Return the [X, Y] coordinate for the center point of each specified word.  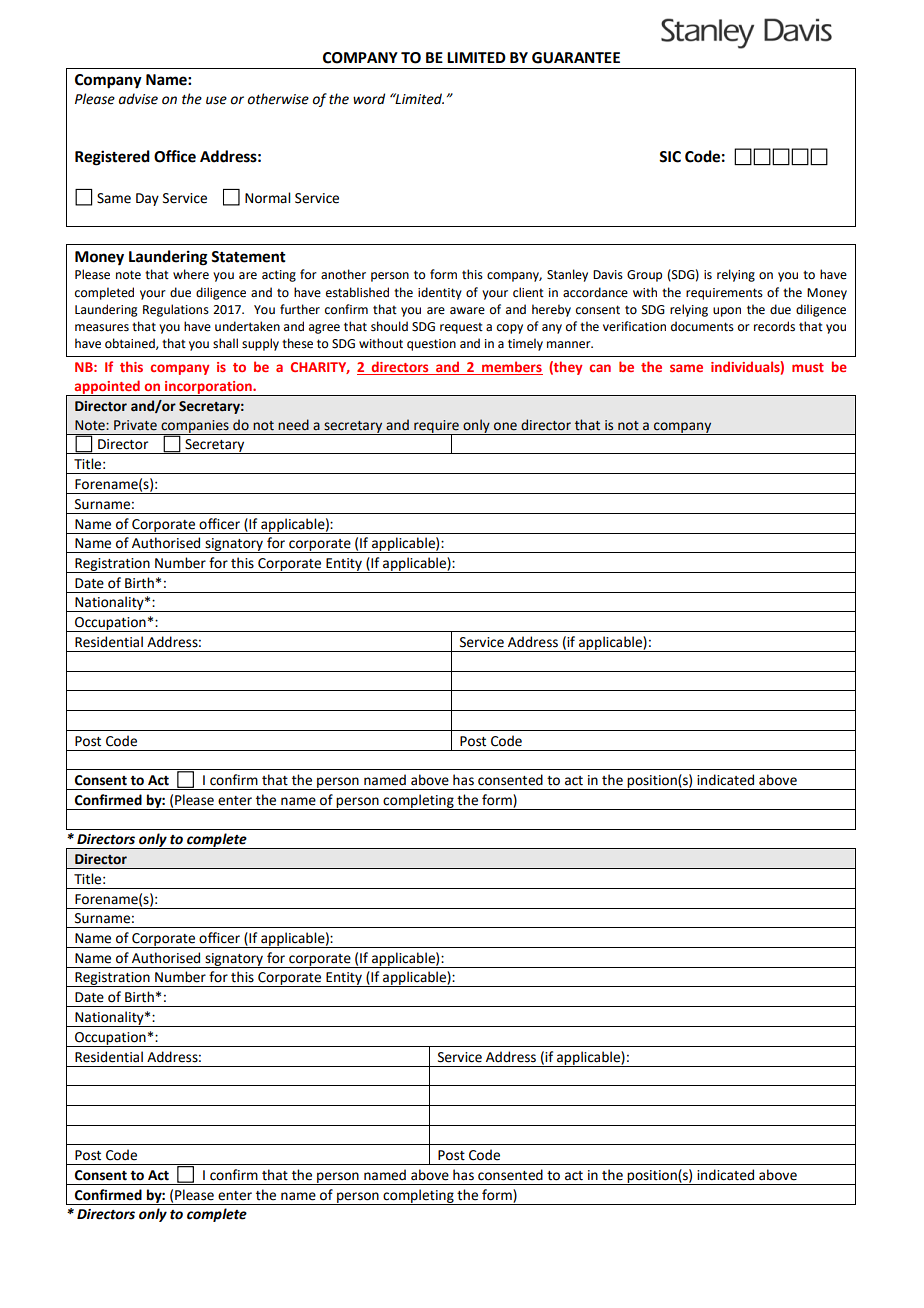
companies [195, 427]
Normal [267, 198]
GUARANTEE [576, 58]
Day [147, 199]
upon [727, 312]
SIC [670, 157]
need [293, 425]
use [216, 100]
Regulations [176, 310]
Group [644, 276]
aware [467, 311]
